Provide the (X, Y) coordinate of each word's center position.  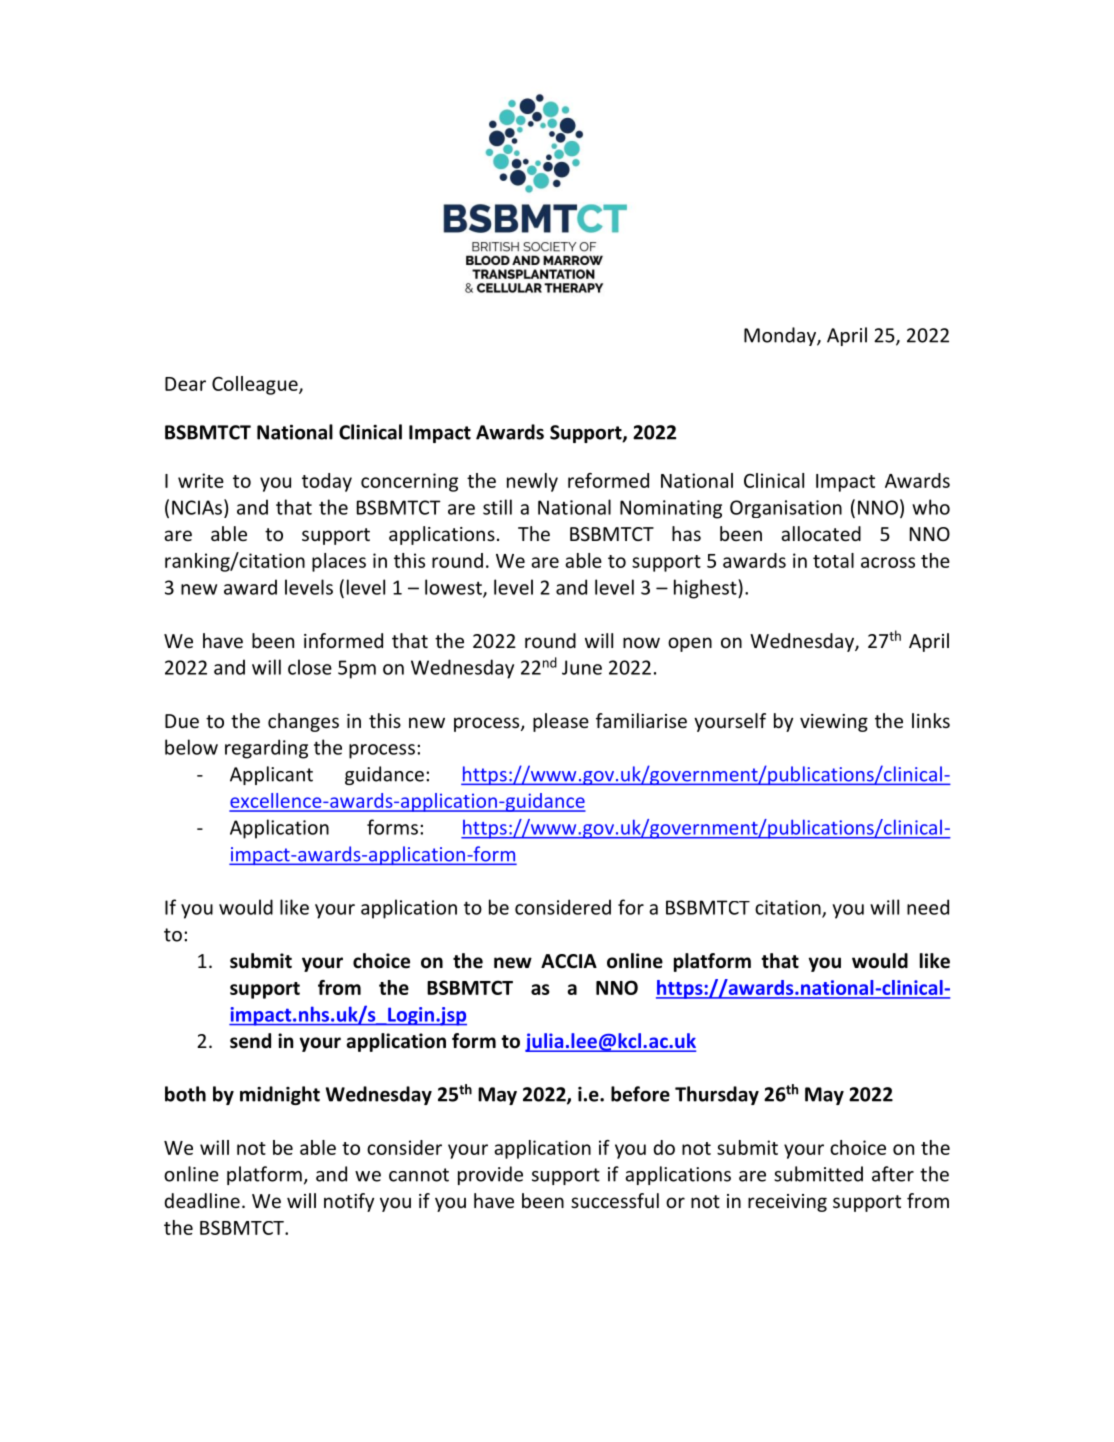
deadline (202, 1200)
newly (532, 482)
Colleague (256, 385)
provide (490, 1175)
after (893, 1174)
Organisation (786, 509)
